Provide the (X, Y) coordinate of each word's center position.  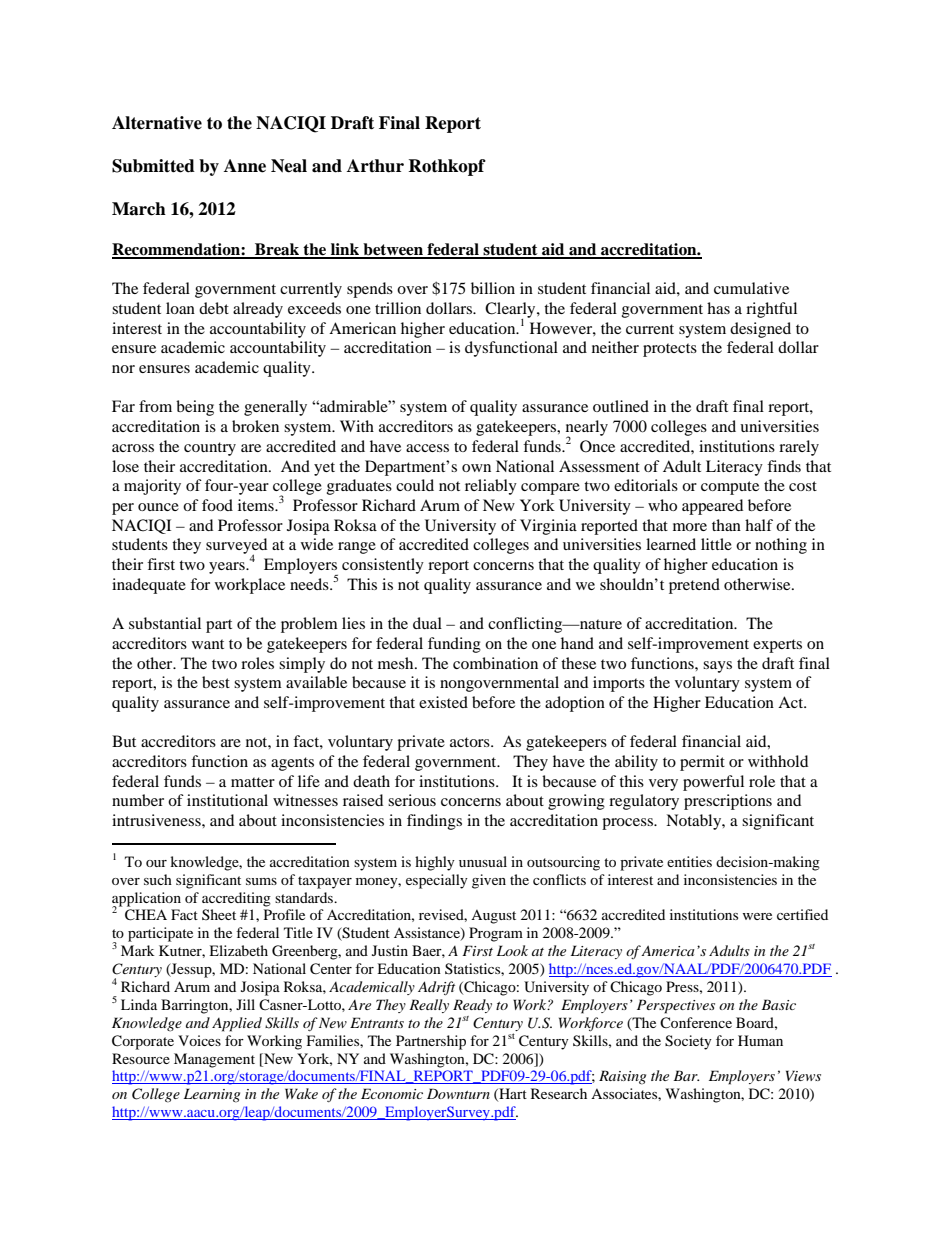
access (427, 448)
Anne (245, 166)
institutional (227, 800)
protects (670, 350)
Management (214, 1060)
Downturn (458, 1093)
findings (434, 822)
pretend (694, 586)
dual (427, 623)
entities (689, 861)
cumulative (751, 288)
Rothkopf (447, 167)
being (195, 408)
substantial (165, 623)
